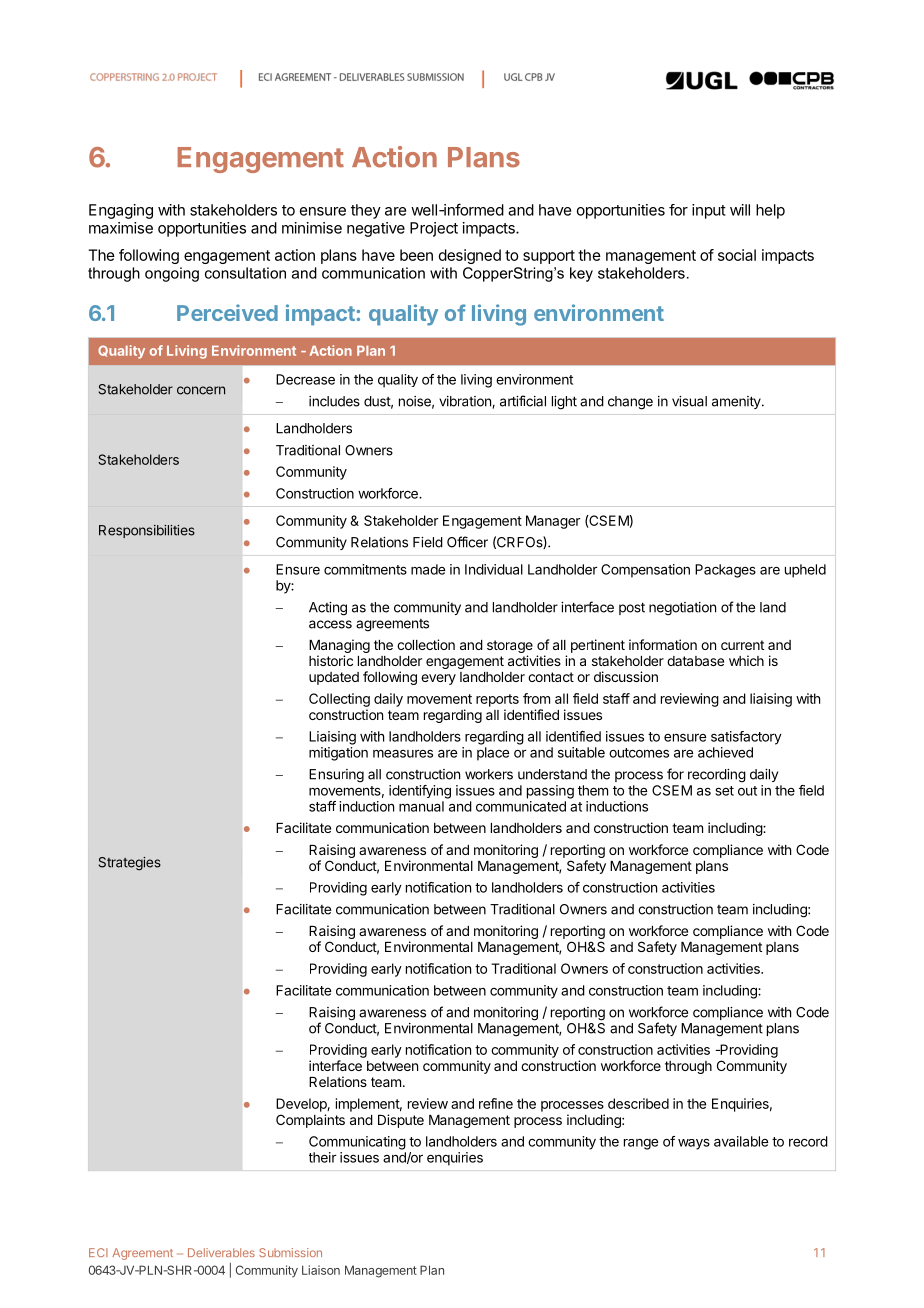 The height and width of the screenshot is (1308, 924). I want to click on place, so click(493, 754).
